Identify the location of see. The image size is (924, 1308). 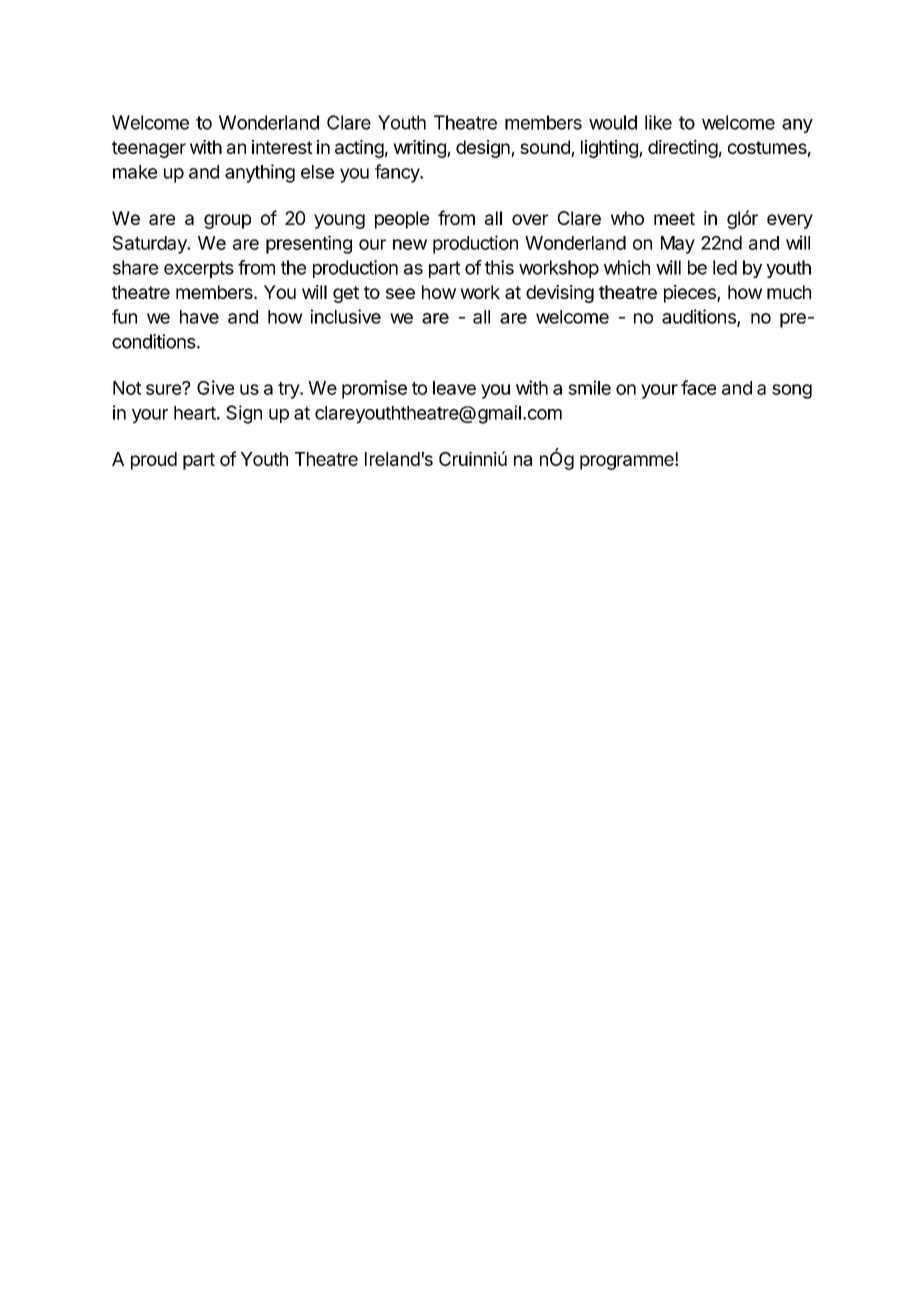
(400, 293).
